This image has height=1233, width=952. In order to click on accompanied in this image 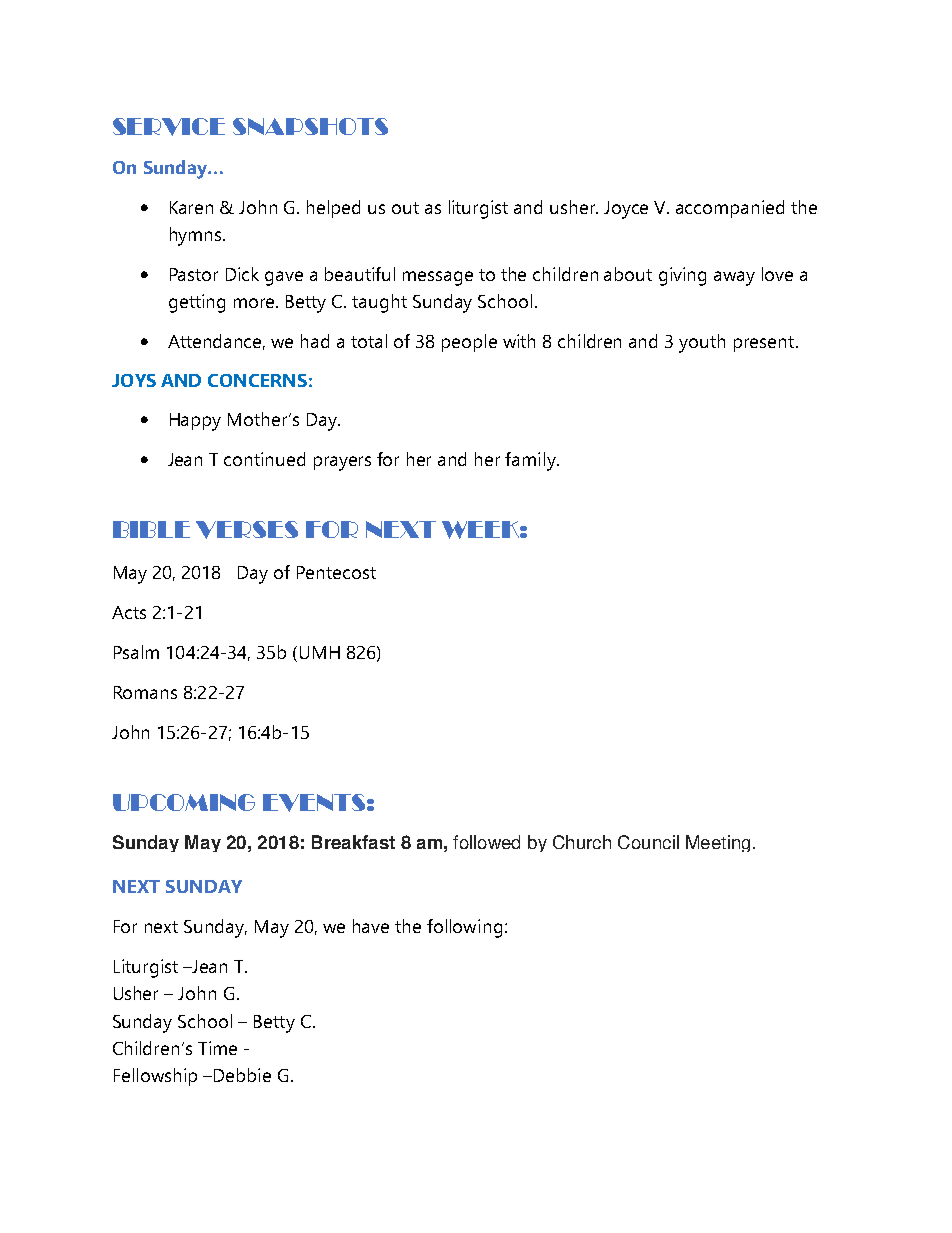, I will do `click(730, 209)`.
